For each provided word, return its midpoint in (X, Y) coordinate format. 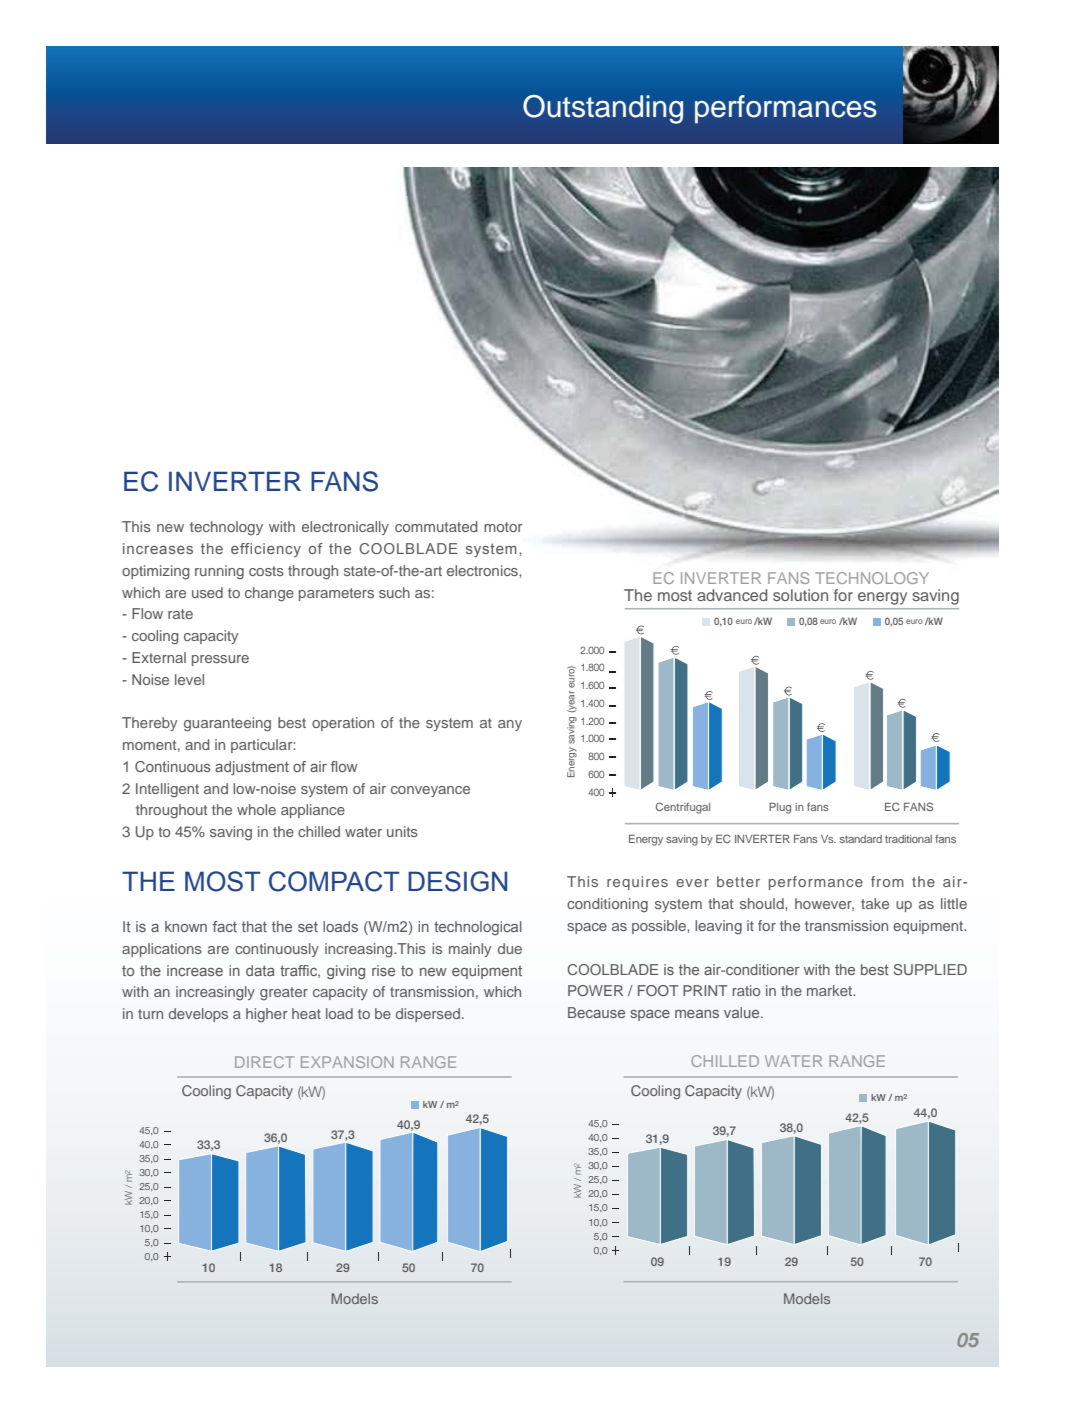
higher (266, 1015)
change (269, 594)
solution (800, 595)
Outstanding (603, 109)
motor (503, 527)
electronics (483, 570)
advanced (732, 595)
